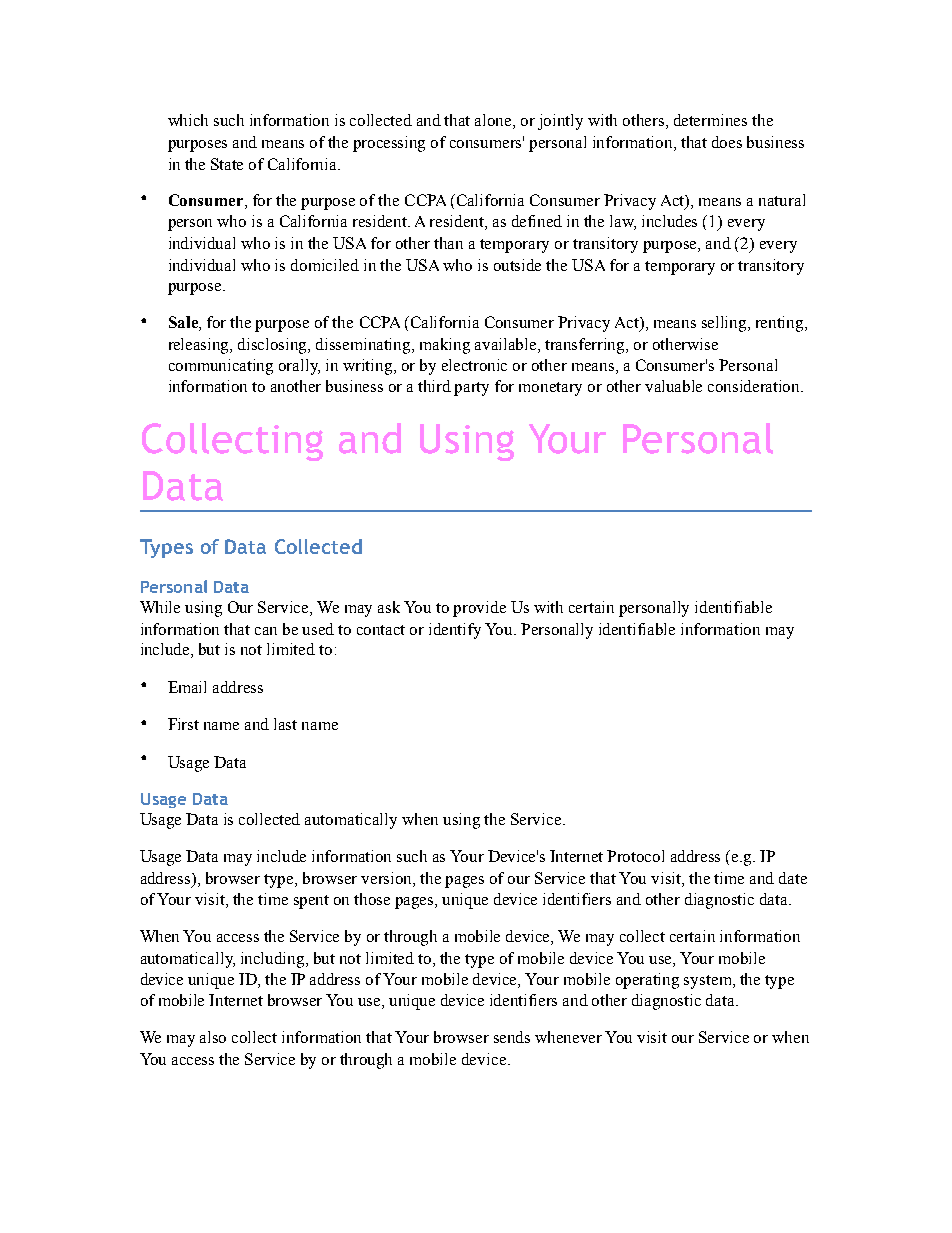 The width and height of the image is (952, 1233). What do you see at coordinates (709, 982) in the image?
I see `system` at bounding box center [709, 982].
